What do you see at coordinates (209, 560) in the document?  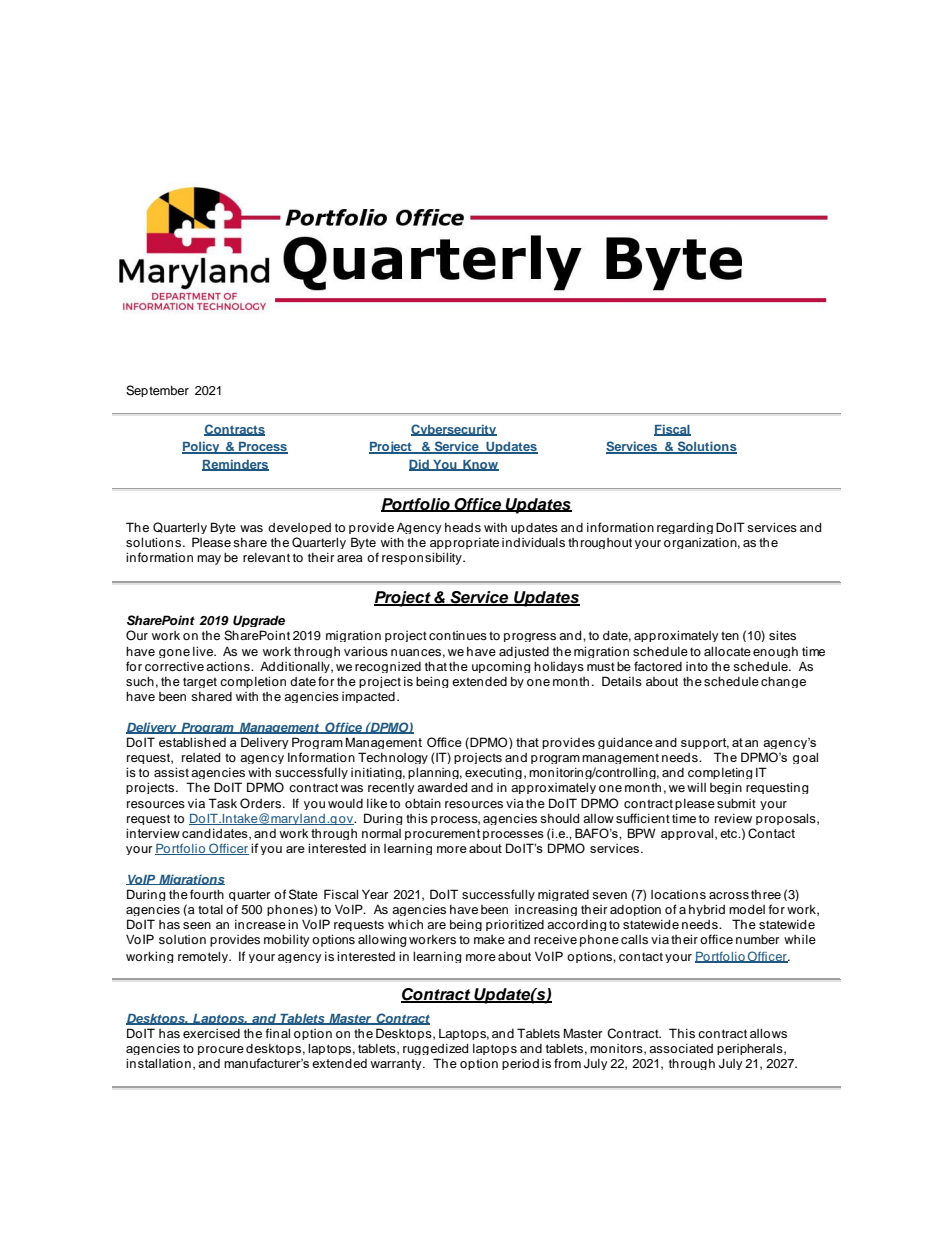 I see `may` at bounding box center [209, 560].
